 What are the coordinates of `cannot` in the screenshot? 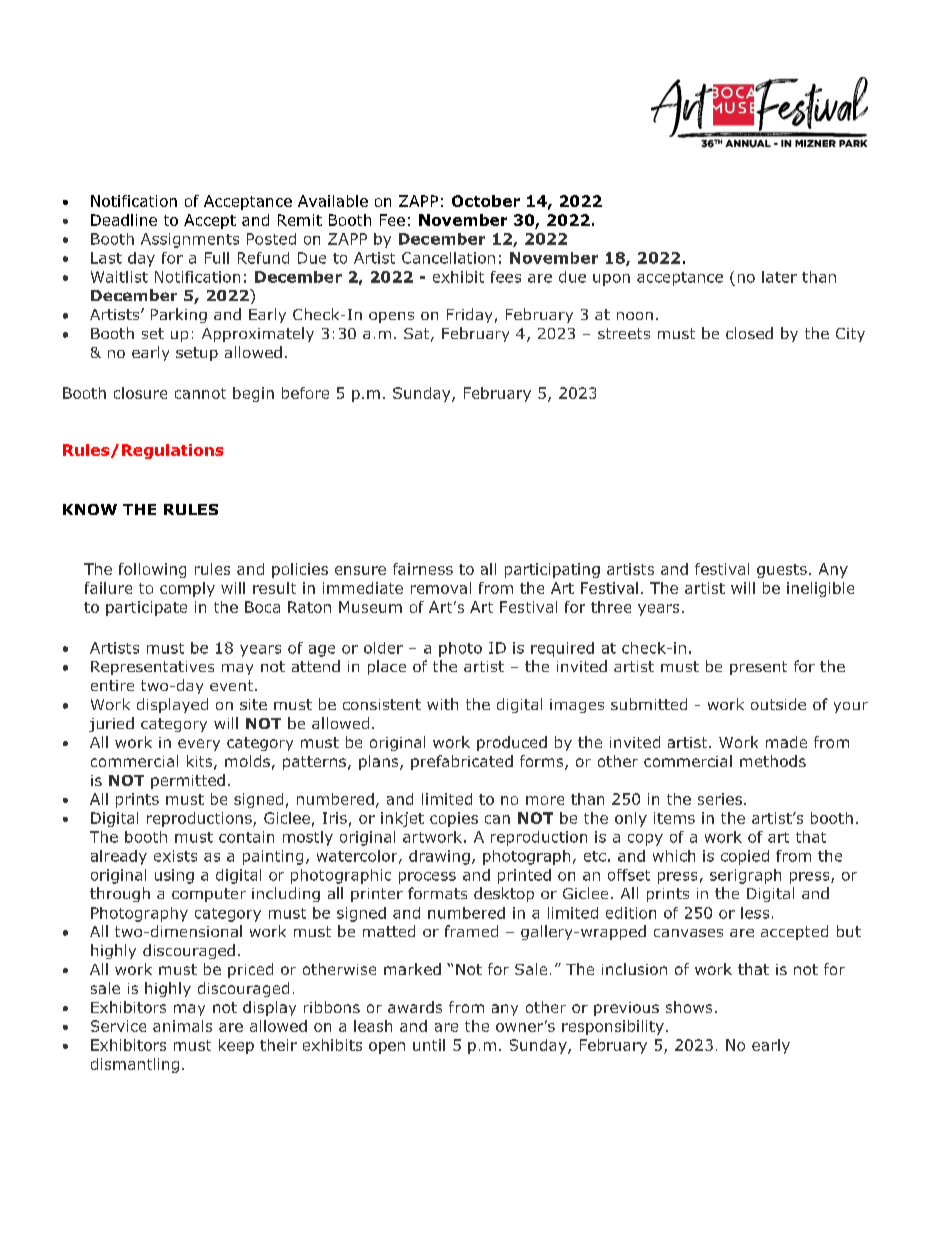 It's located at (200, 393).
